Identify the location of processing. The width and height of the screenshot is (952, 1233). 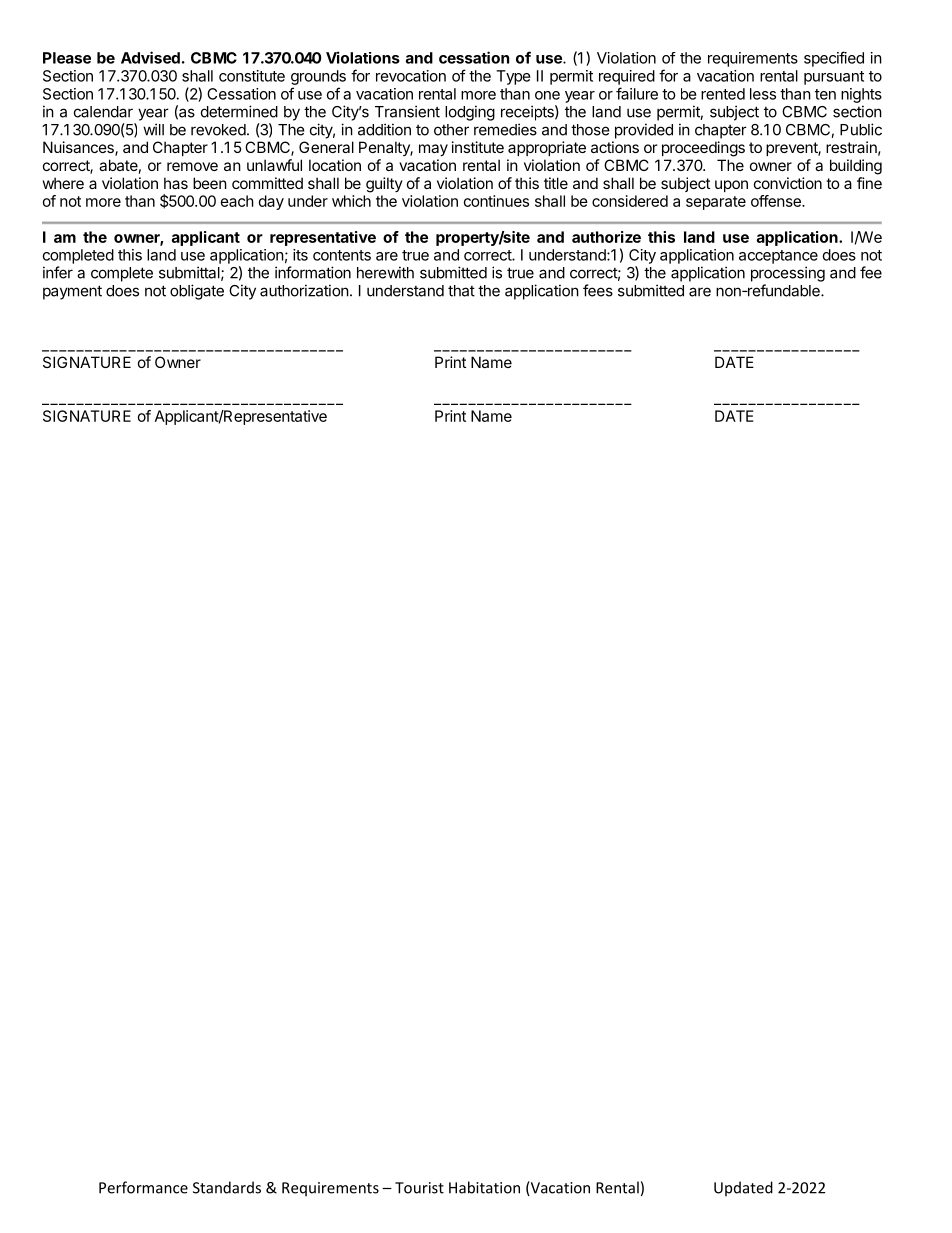
(788, 274).
